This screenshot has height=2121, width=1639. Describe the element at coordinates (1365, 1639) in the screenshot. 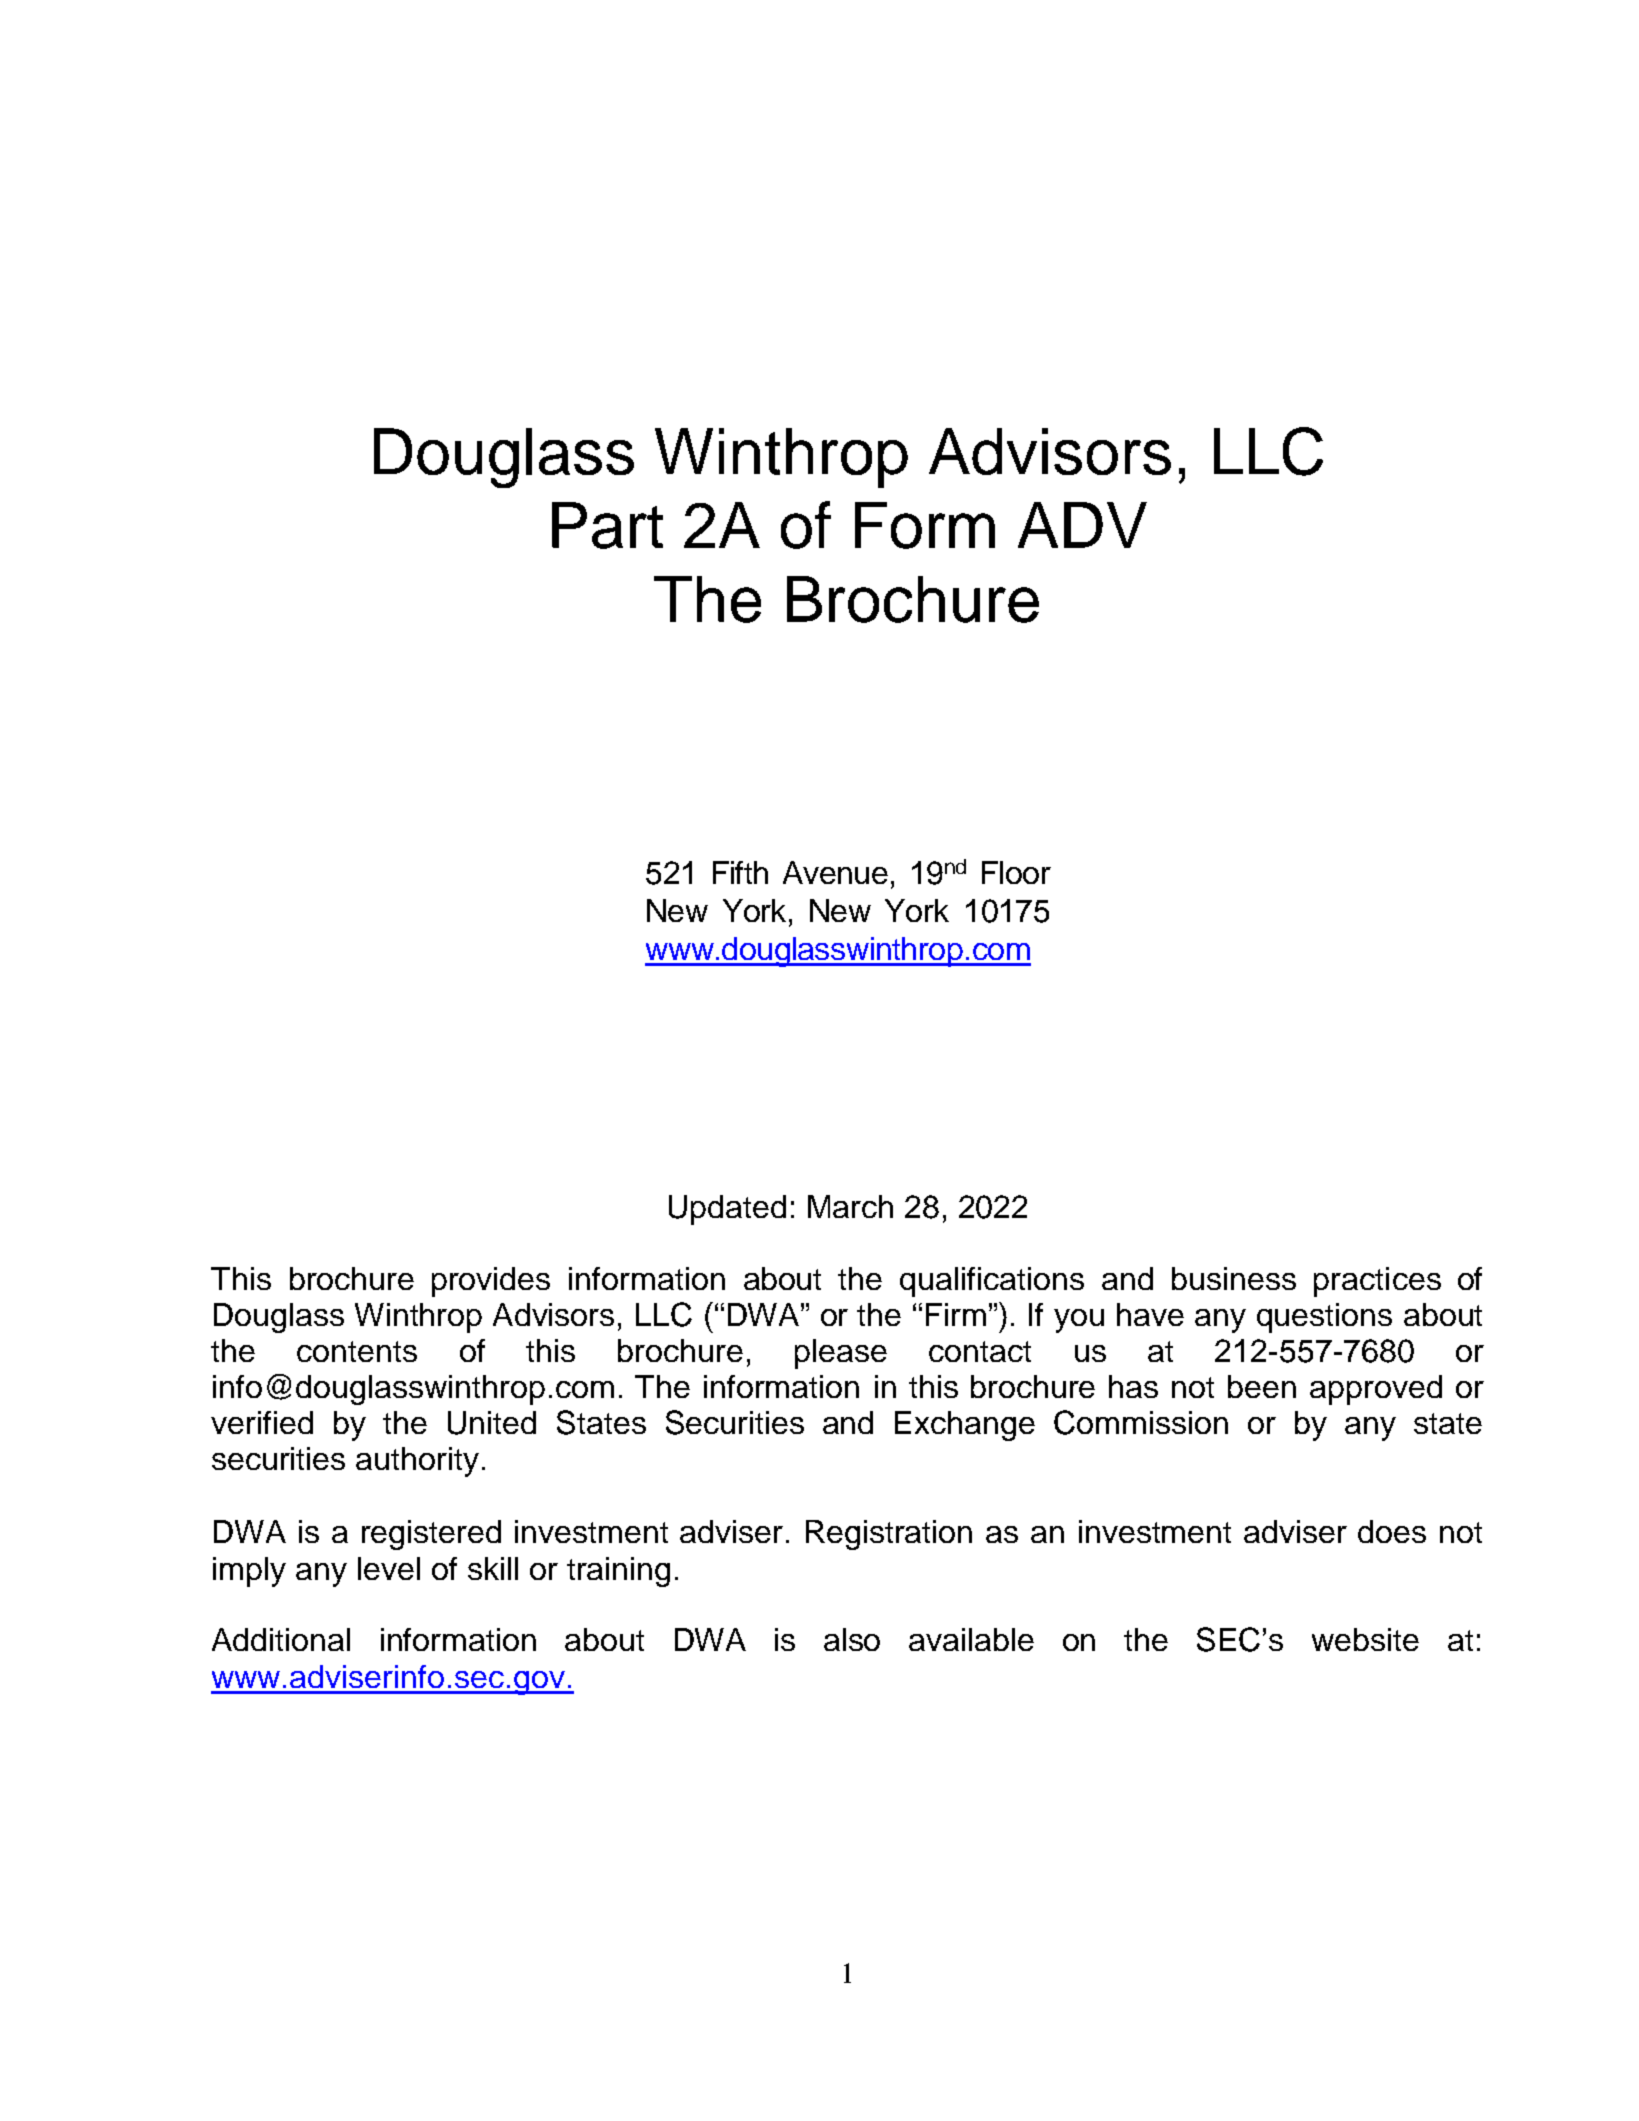

I see `website` at that location.
